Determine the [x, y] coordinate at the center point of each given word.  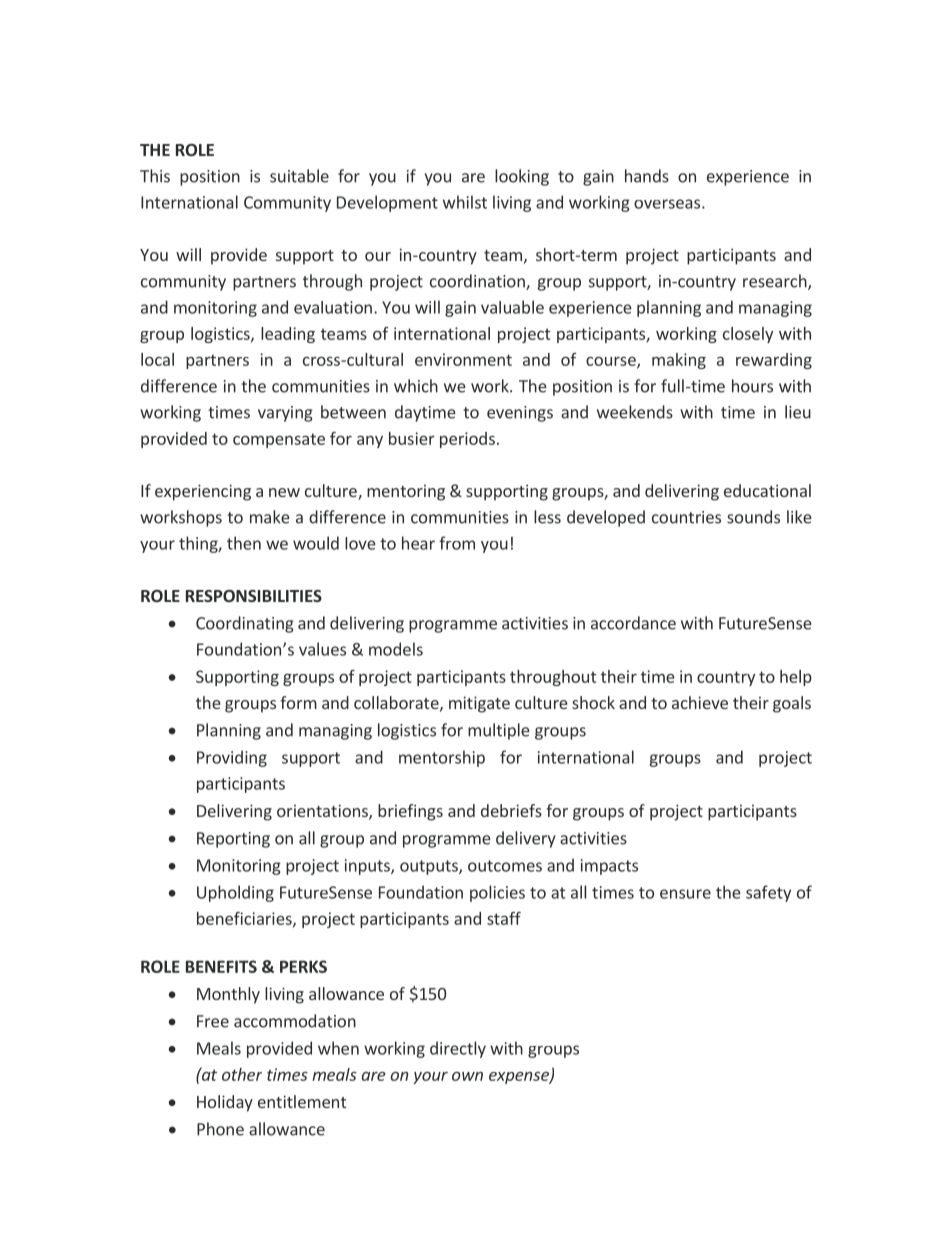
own [467, 1076]
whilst [465, 202]
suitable [299, 176]
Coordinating [244, 624]
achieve [700, 702]
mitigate [479, 704]
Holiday [225, 1103]
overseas [668, 204]
